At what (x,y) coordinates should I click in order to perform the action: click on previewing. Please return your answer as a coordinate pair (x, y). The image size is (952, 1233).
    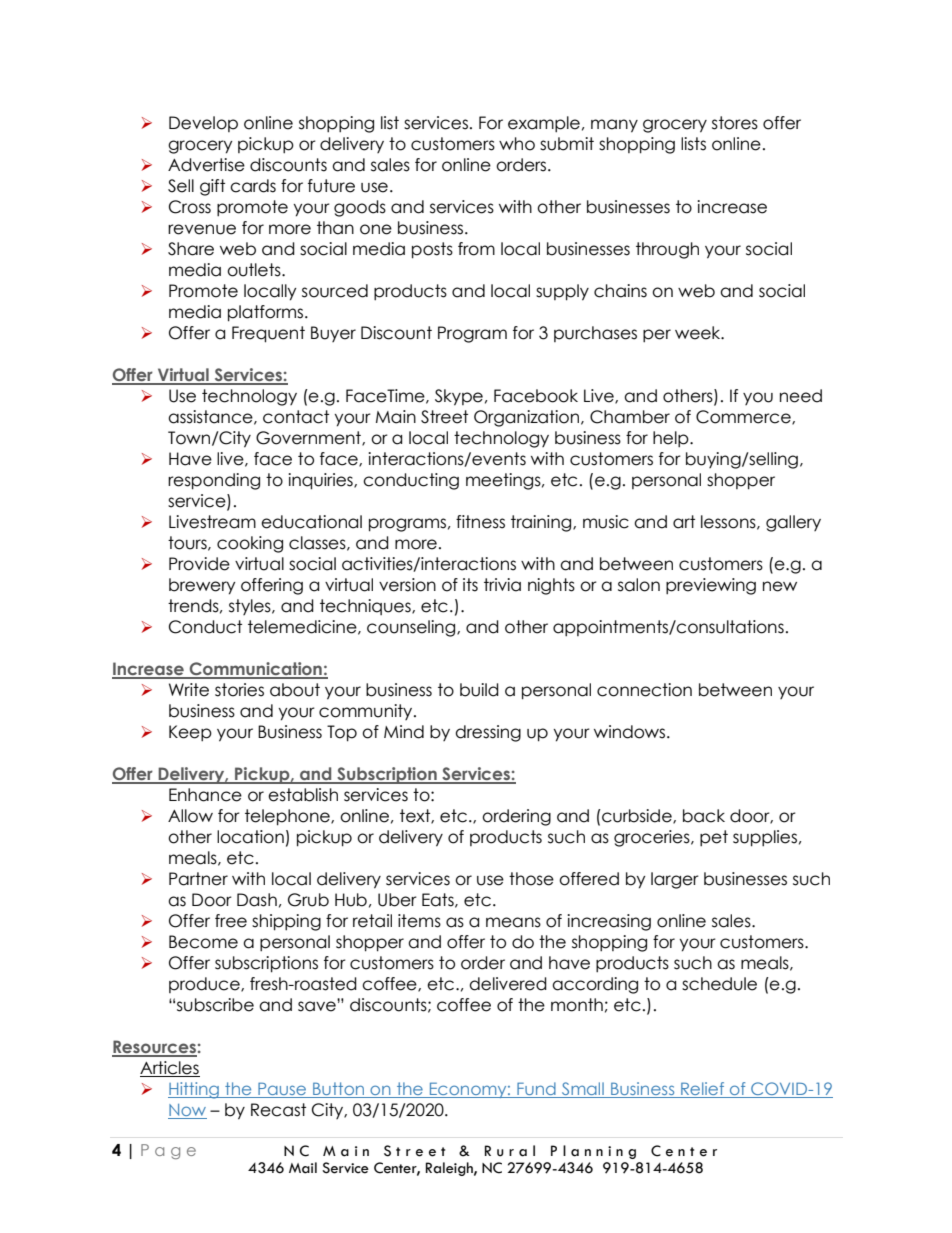
    Looking at the image, I should click on (711, 586).
